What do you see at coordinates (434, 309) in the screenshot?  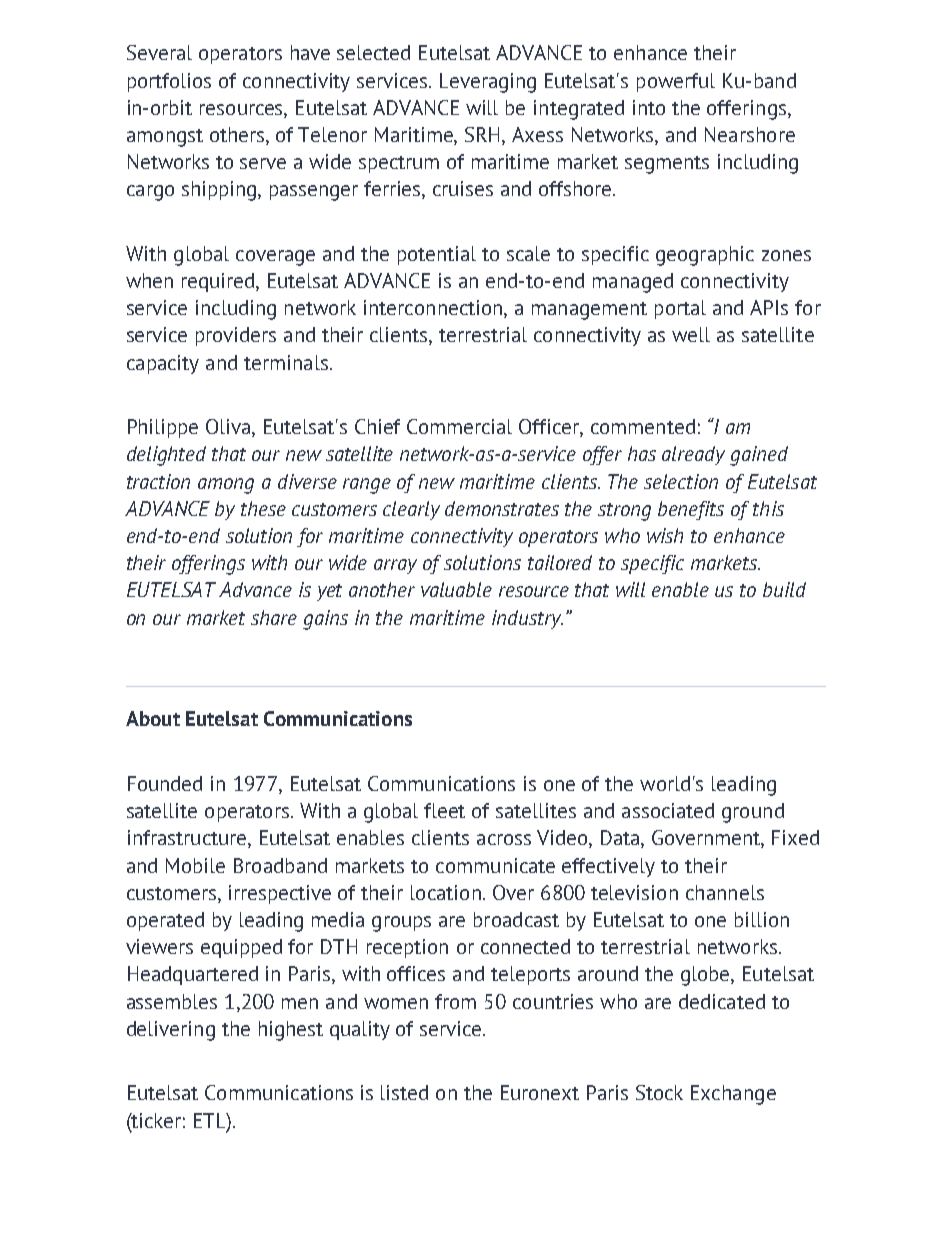 I see `interconnection` at bounding box center [434, 309].
